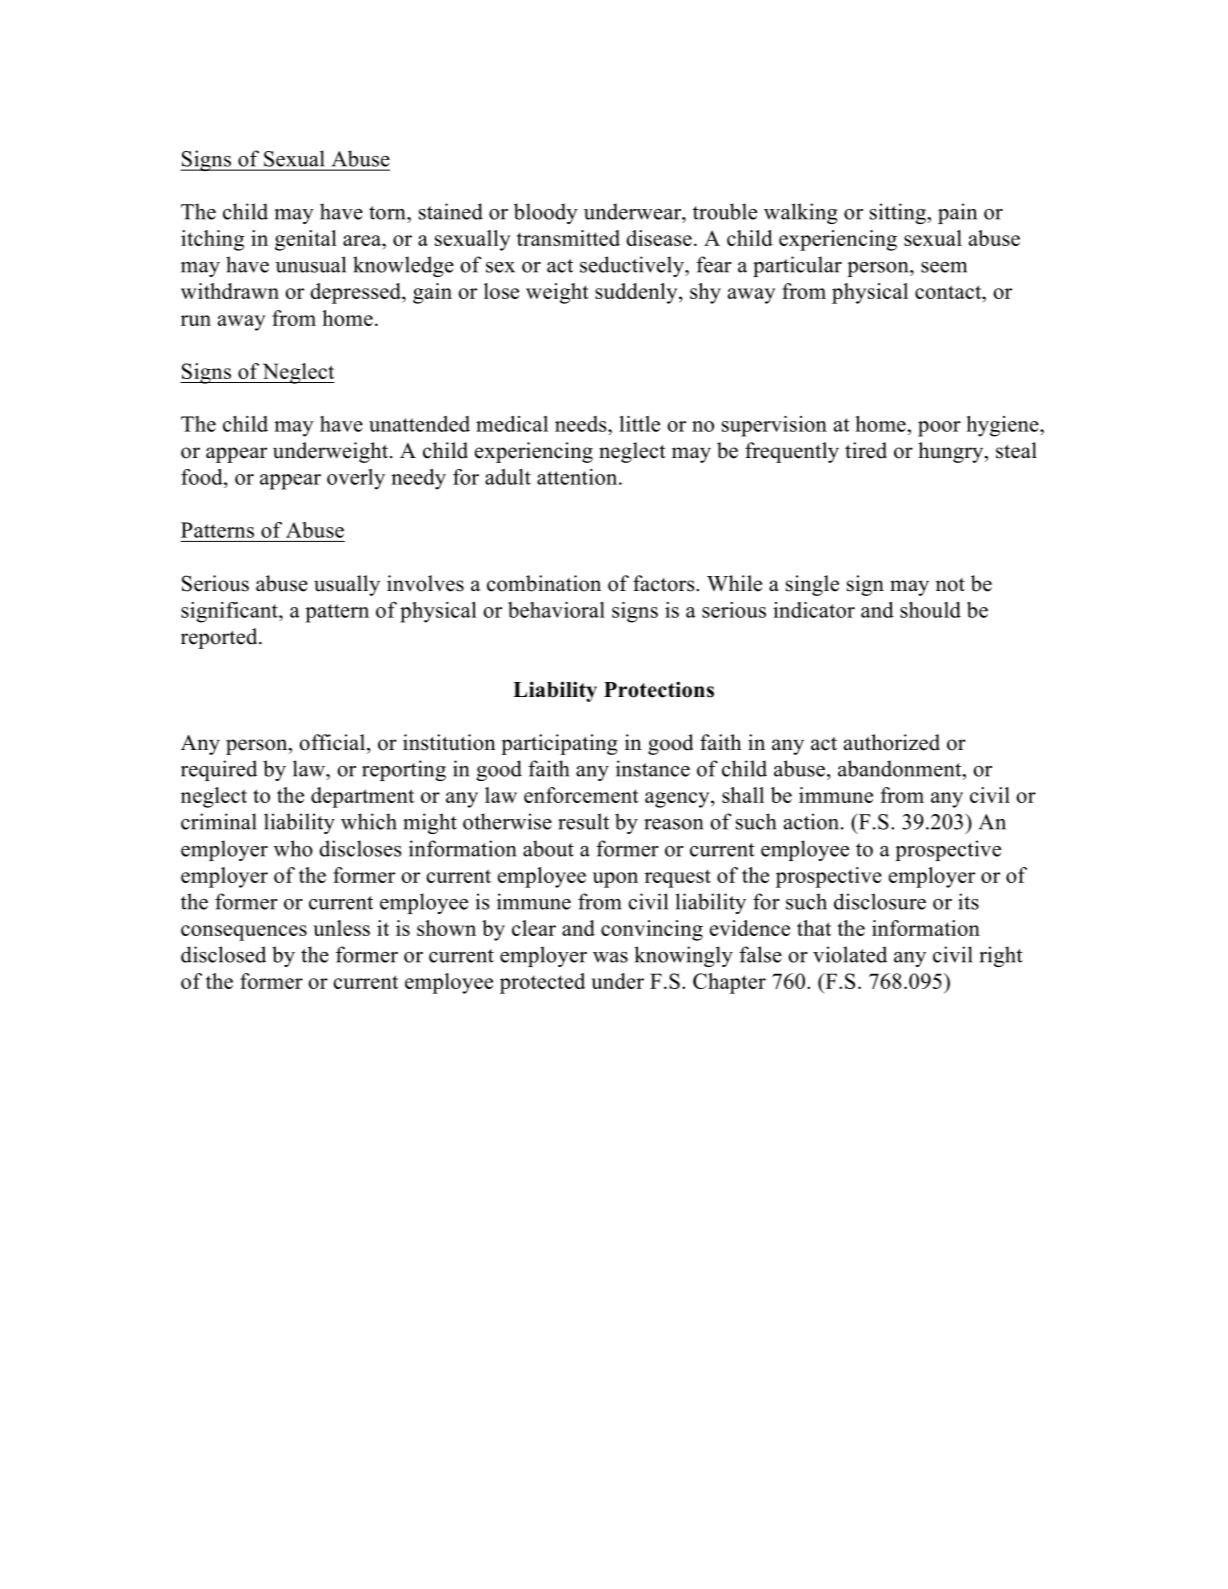  Describe the element at coordinates (892, 742) in the screenshot. I see `authorized` at that location.
